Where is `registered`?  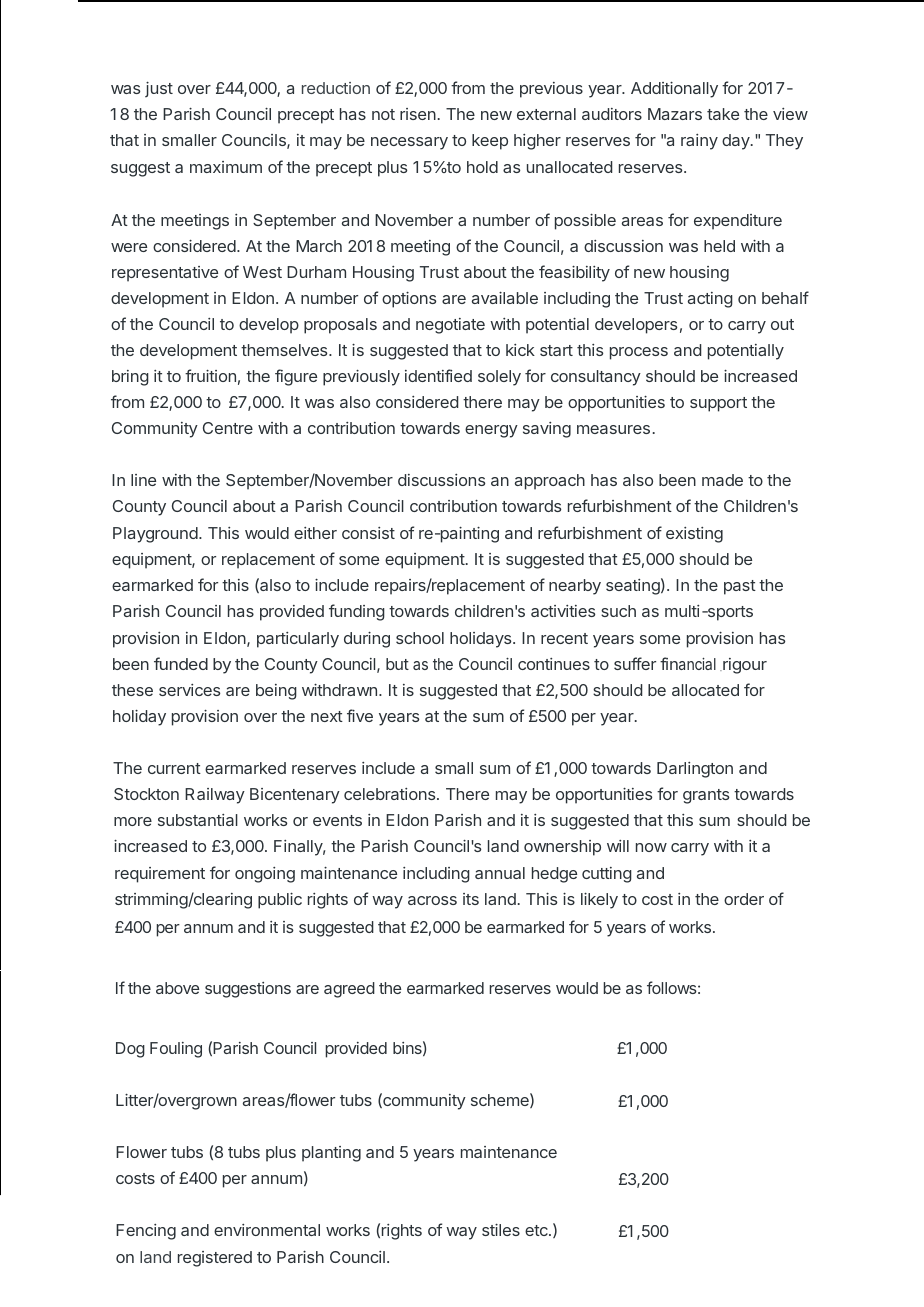
registered is located at coordinates (215, 1259).
